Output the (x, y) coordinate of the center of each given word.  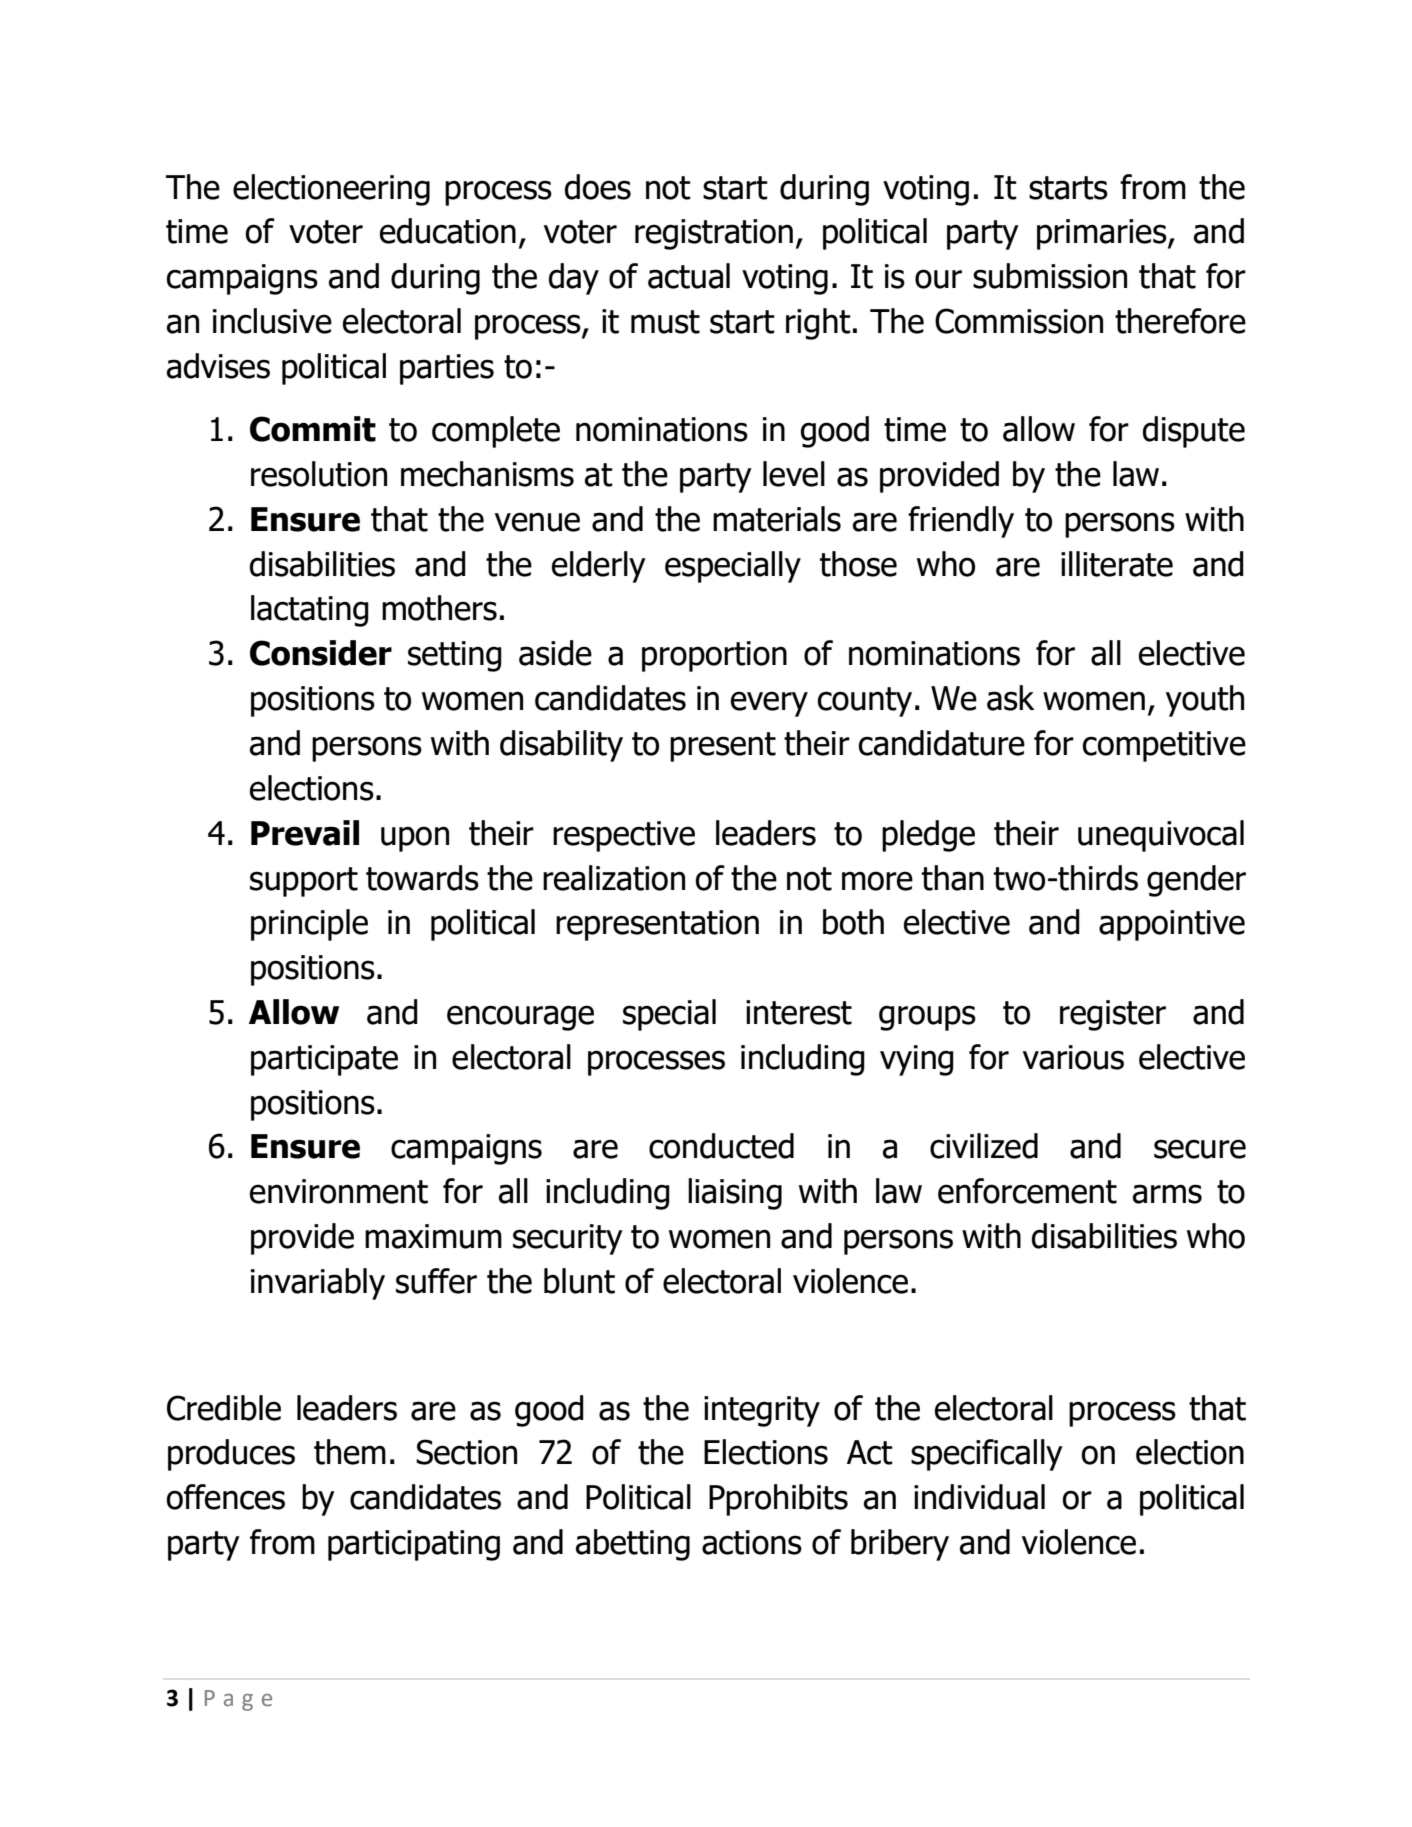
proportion (714, 656)
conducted (721, 1146)
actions (752, 1542)
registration (714, 234)
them (350, 1452)
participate (324, 1060)
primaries (1103, 234)
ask (1011, 698)
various (1073, 1057)
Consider (321, 653)
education (448, 231)
